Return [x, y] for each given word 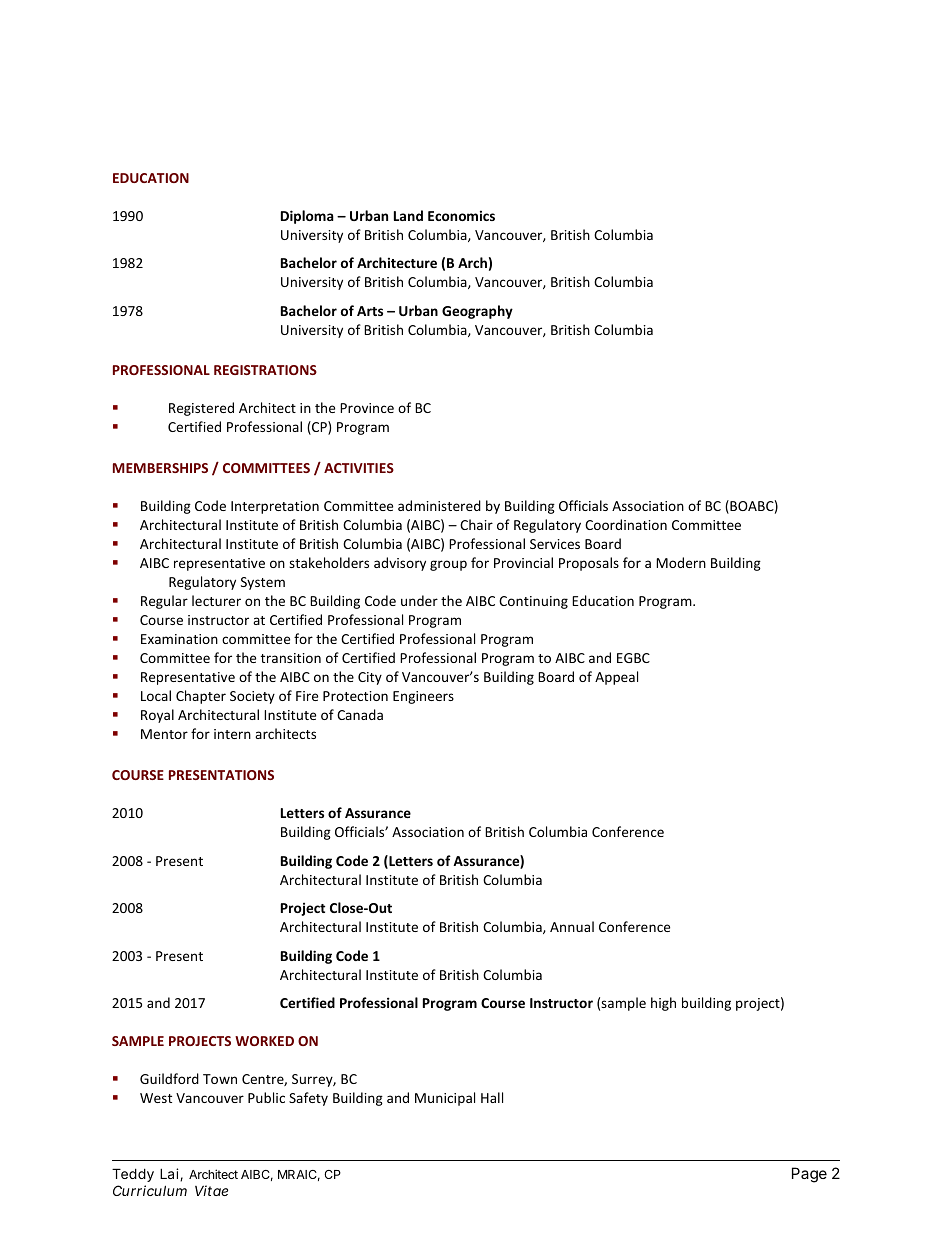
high [663, 1004]
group [448, 565]
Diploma [307, 217]
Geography [477, 312]
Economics [461, 215]
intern [232, 734]
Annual [572, 926]
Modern [681, 562]
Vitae [211, 1190]
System [263, 583]
